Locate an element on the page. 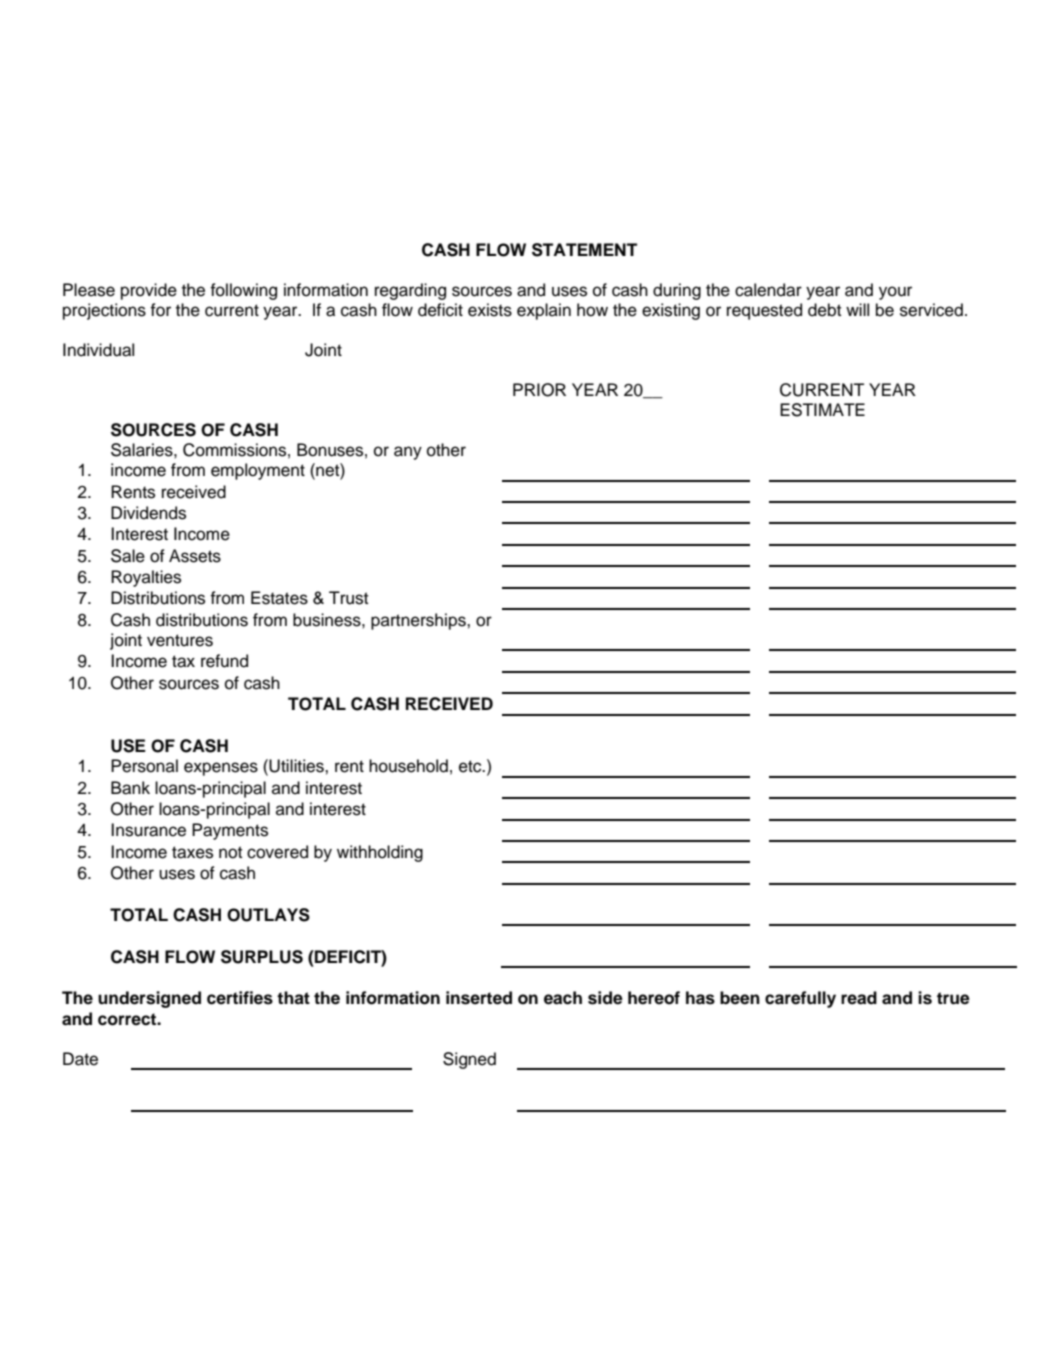 This image has height=1371, width=1059. your is located at coordinates (895, 293).
